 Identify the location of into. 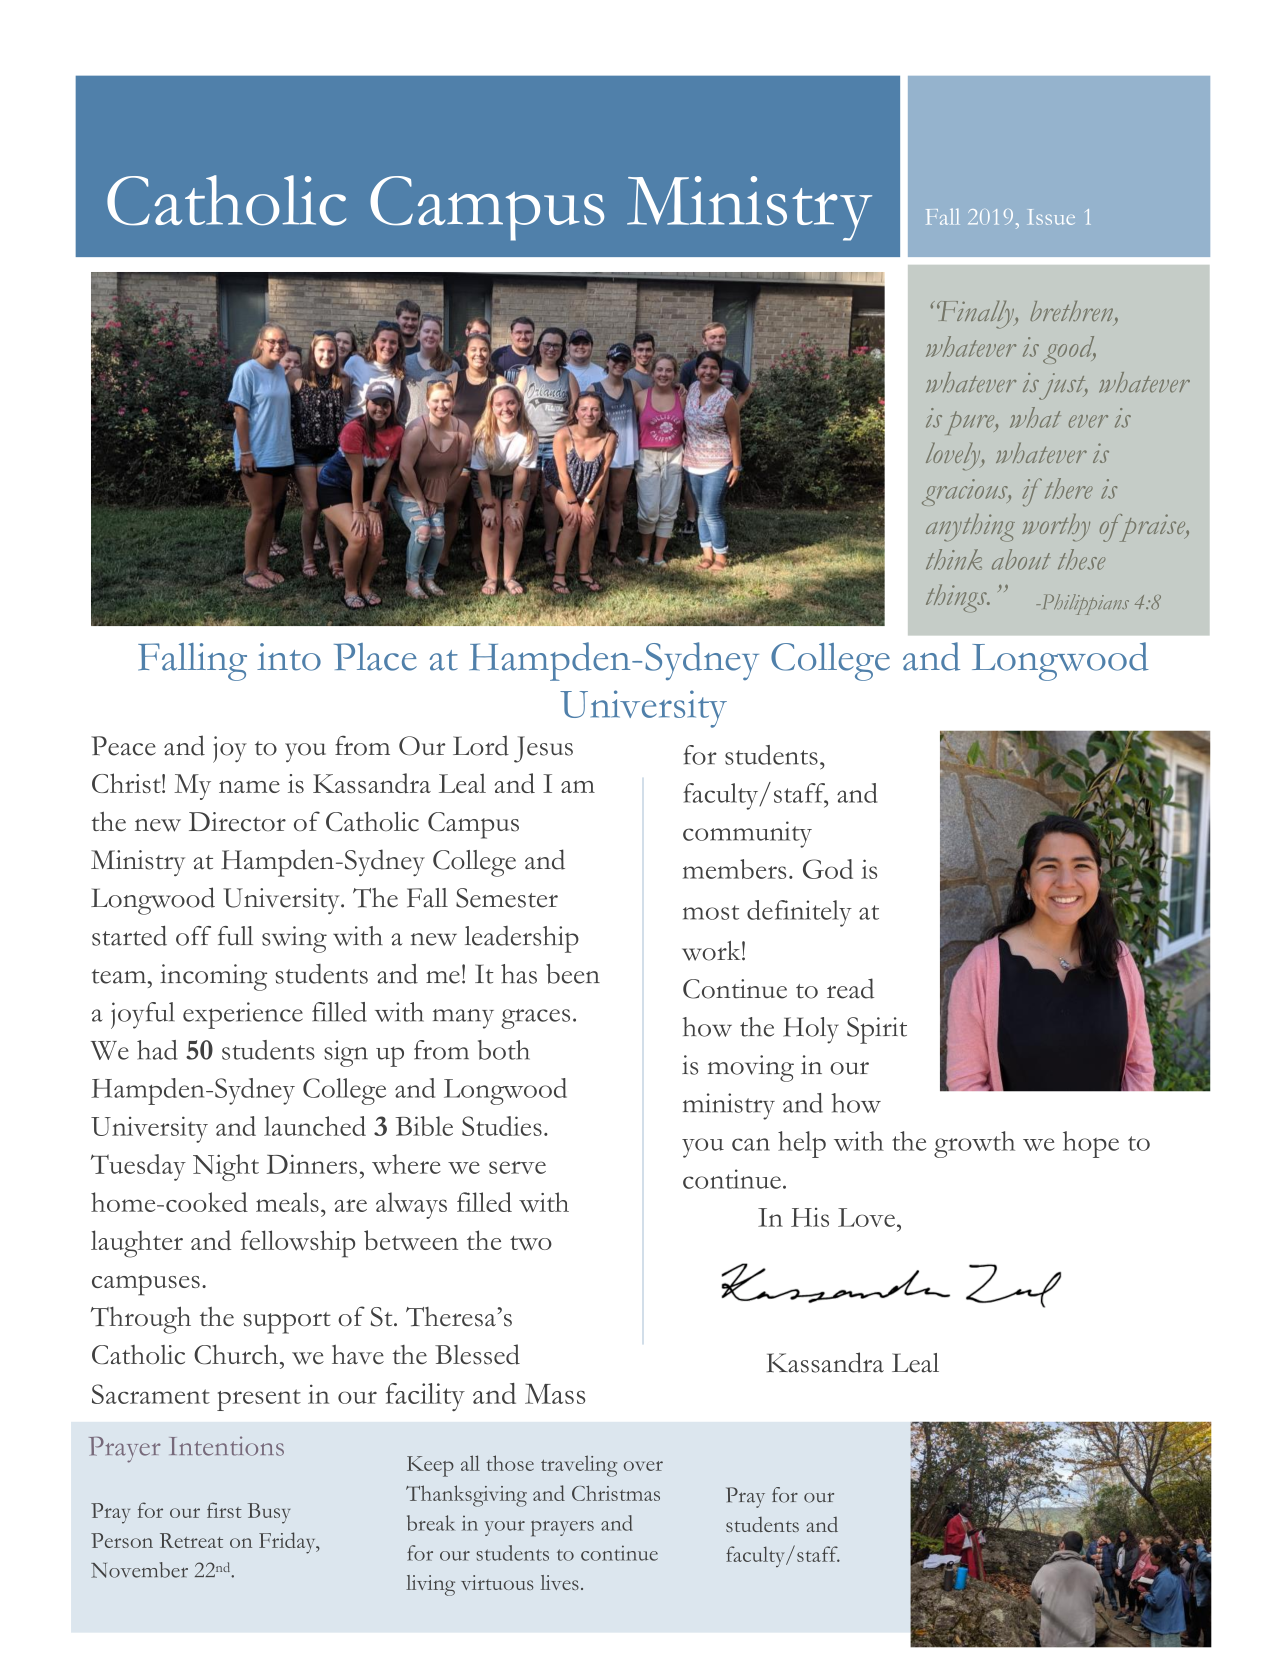
(289, 657).
